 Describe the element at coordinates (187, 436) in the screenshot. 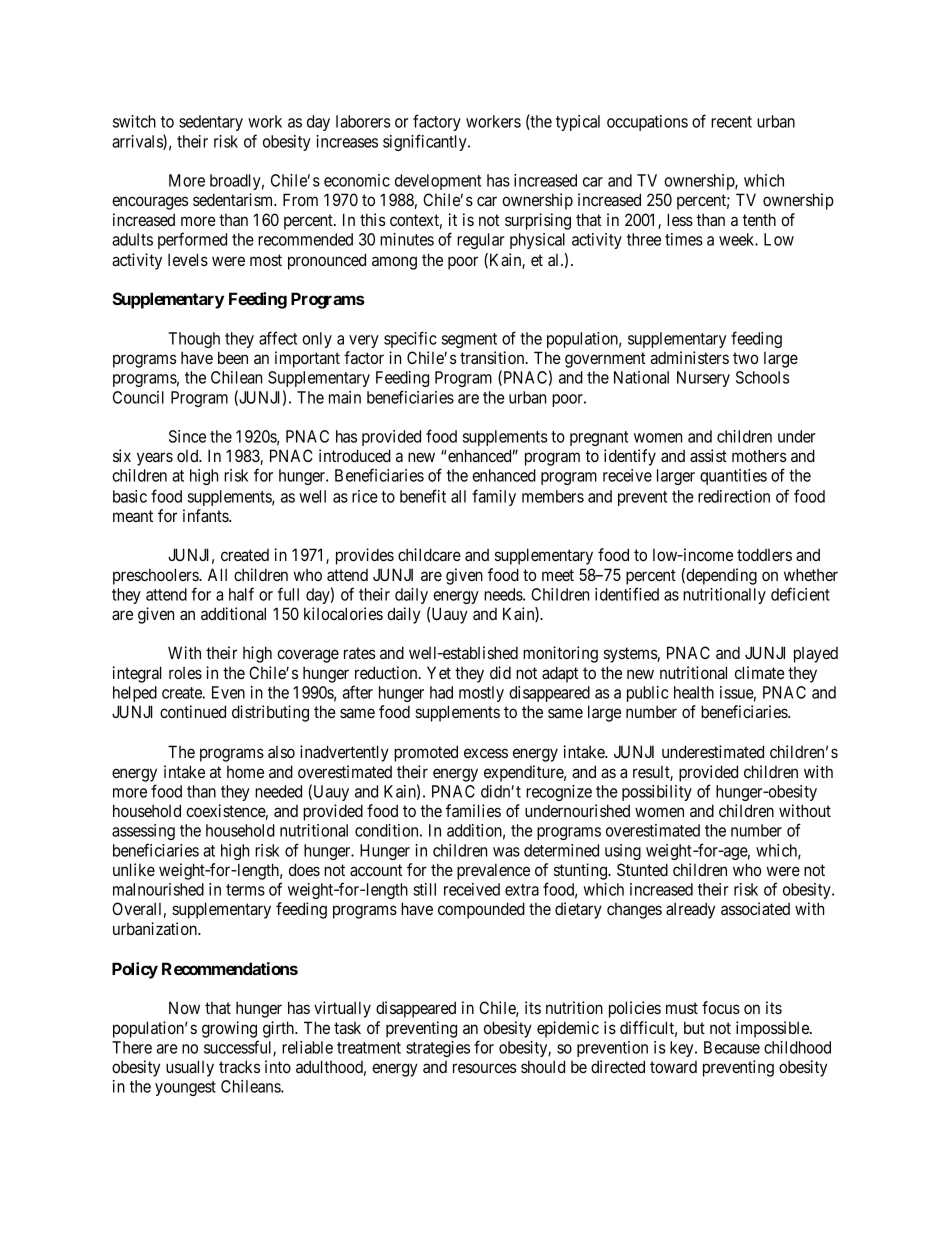

I see `Since` at that location.
